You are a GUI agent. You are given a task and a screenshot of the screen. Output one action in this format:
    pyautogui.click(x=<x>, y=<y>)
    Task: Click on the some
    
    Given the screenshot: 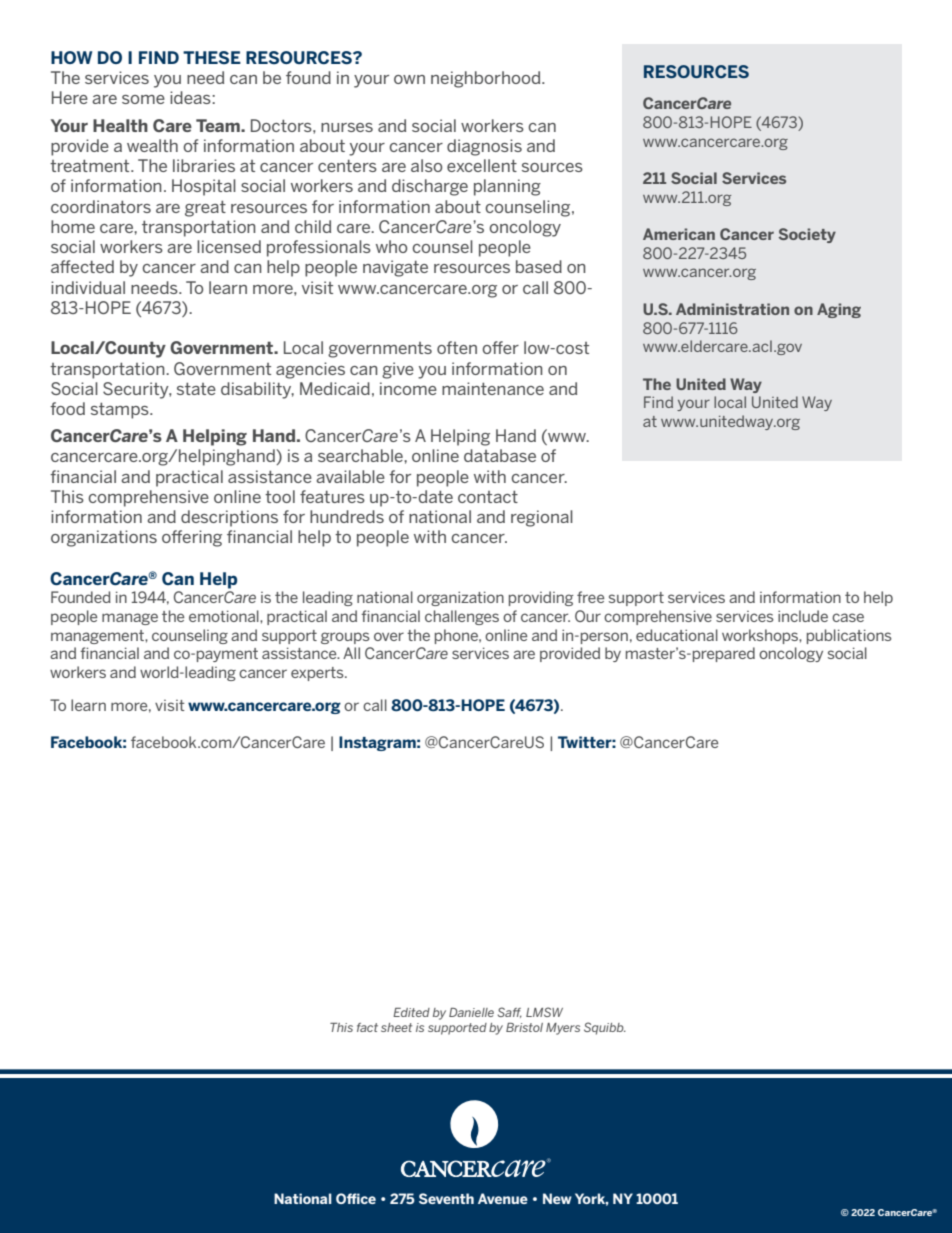 What is the action you would take?
    pyautogui.click(x=143, y=99)
